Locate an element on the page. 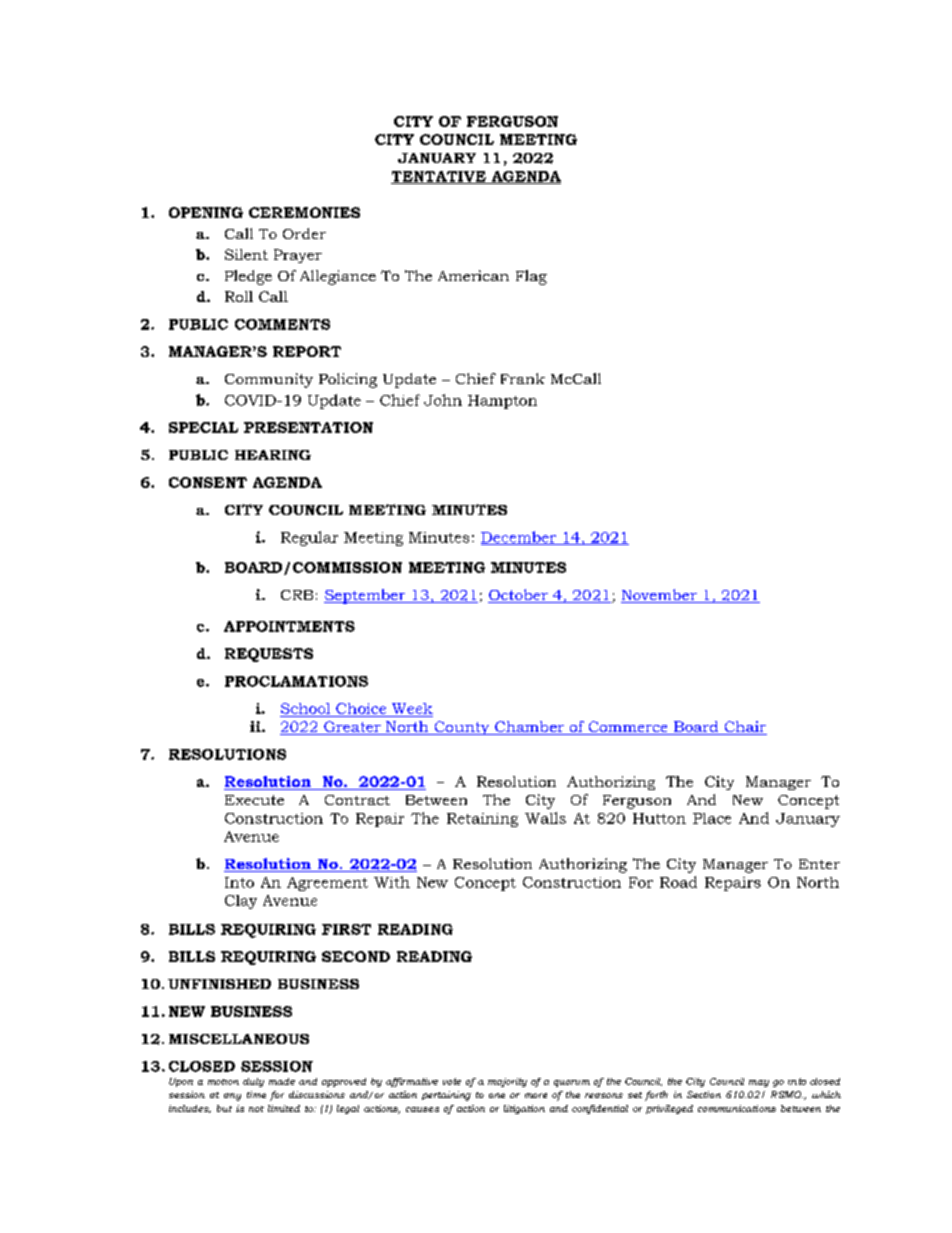  duly is located at coordinates (253, 1082).
